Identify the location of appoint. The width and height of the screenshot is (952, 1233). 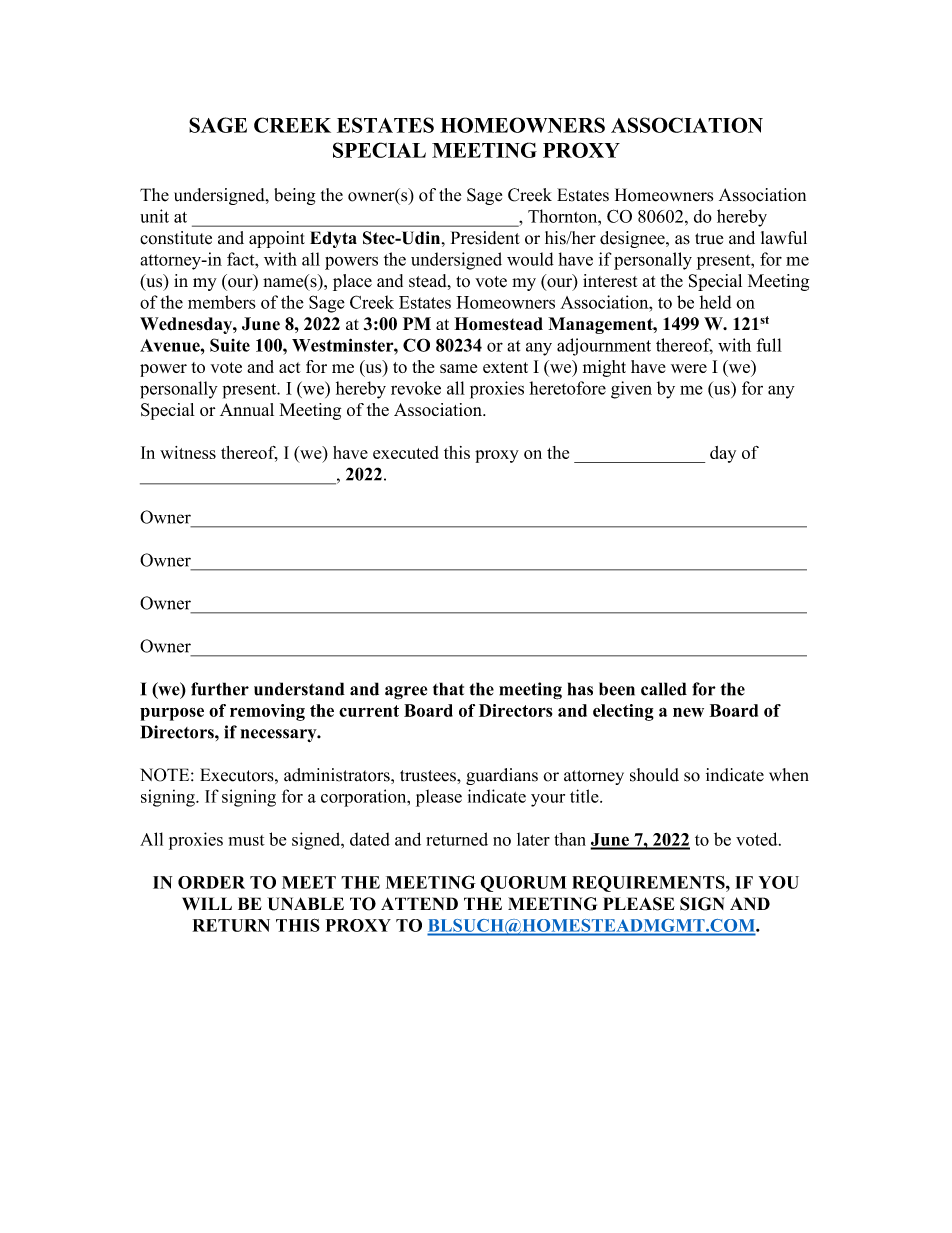
(277, 239).
